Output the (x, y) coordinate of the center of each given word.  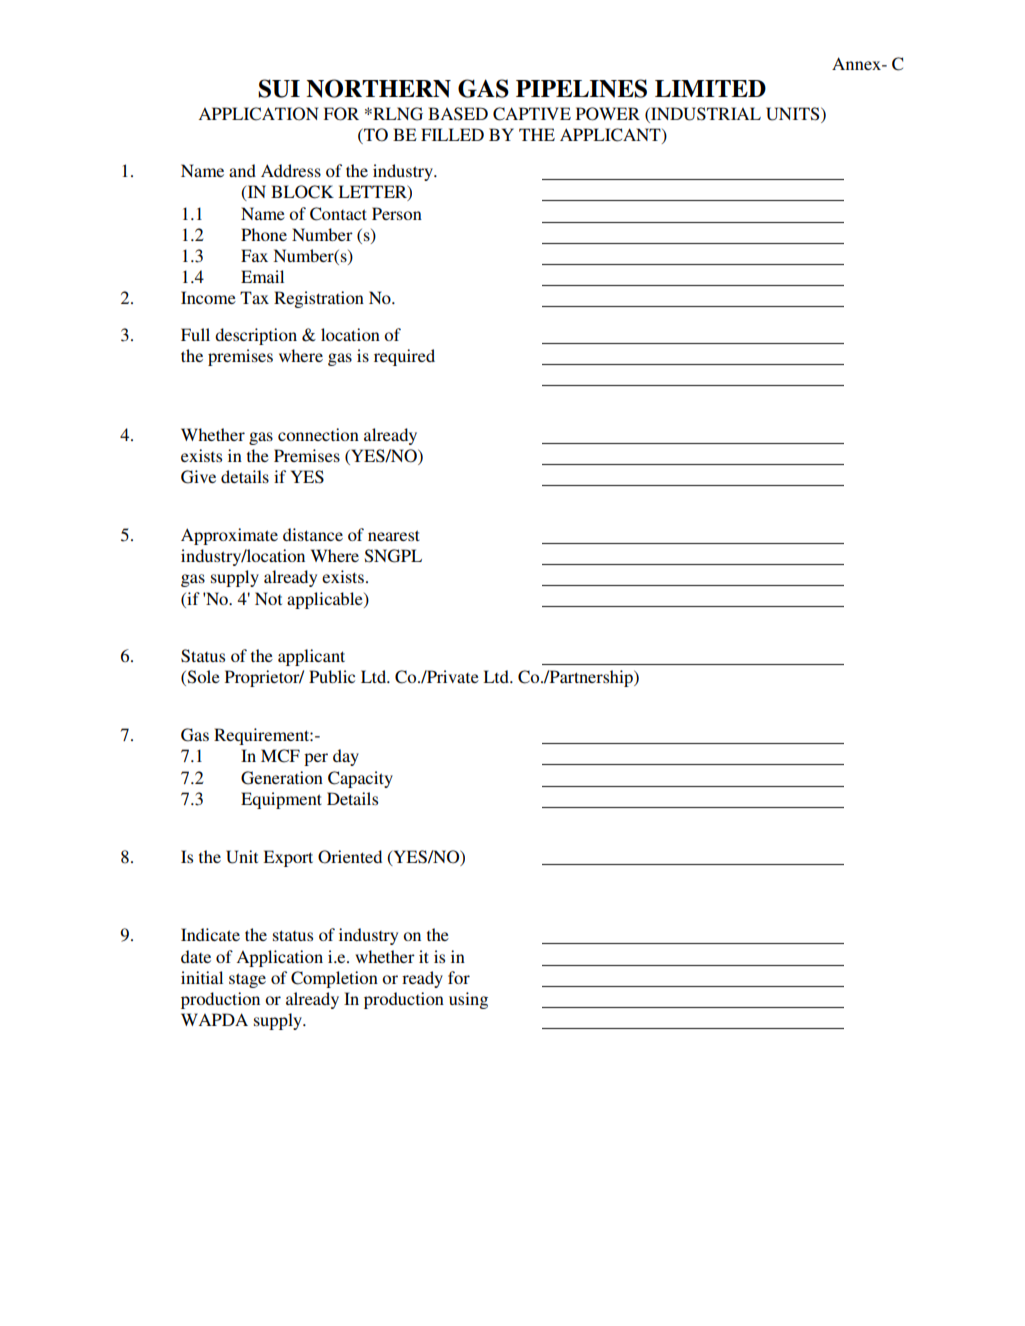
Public (332, 676)
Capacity (360, 779)
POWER (608, 114)
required (404, 357)
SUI (279, 88)
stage (247, 980)
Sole (202, 678)
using (468, 1000)
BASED (458, 114)
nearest (394, 535)
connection (318, 434)
